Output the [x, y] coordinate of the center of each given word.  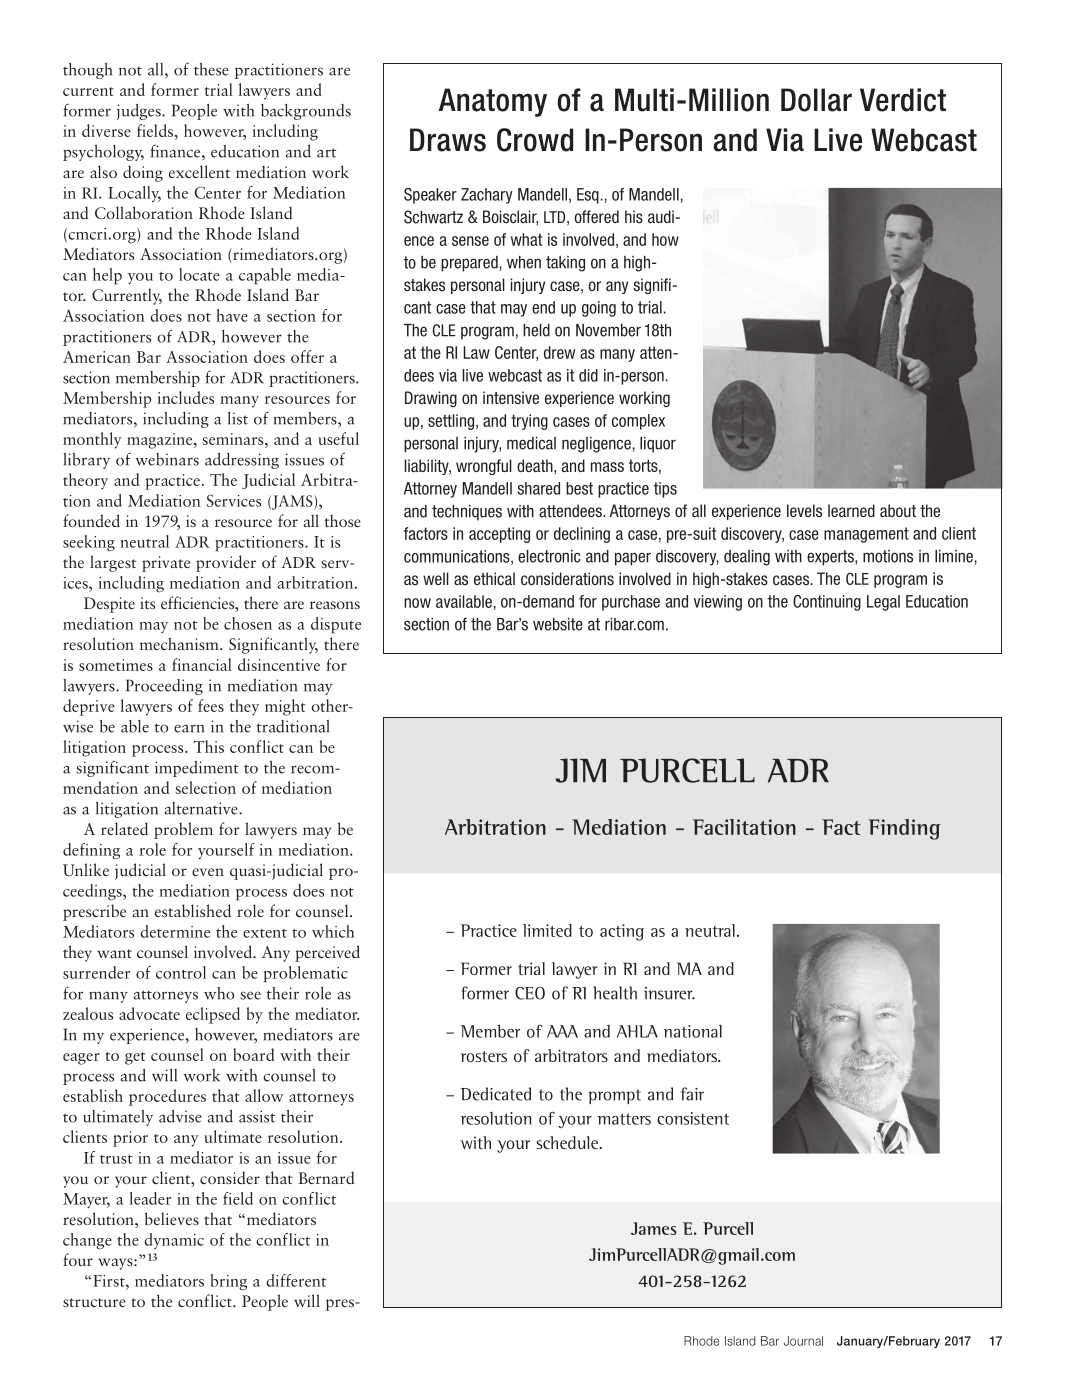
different [296, 1280]
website [558, 624]
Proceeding [164, 687]
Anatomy [493, 102]
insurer [669, 993]
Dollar [816, 100]
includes [186, 397]
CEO [530, 993]
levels [804, 510]
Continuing [827, 603]
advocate [149, 1013]
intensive [511, 397]
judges [140, 112]
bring [229, 1282]
